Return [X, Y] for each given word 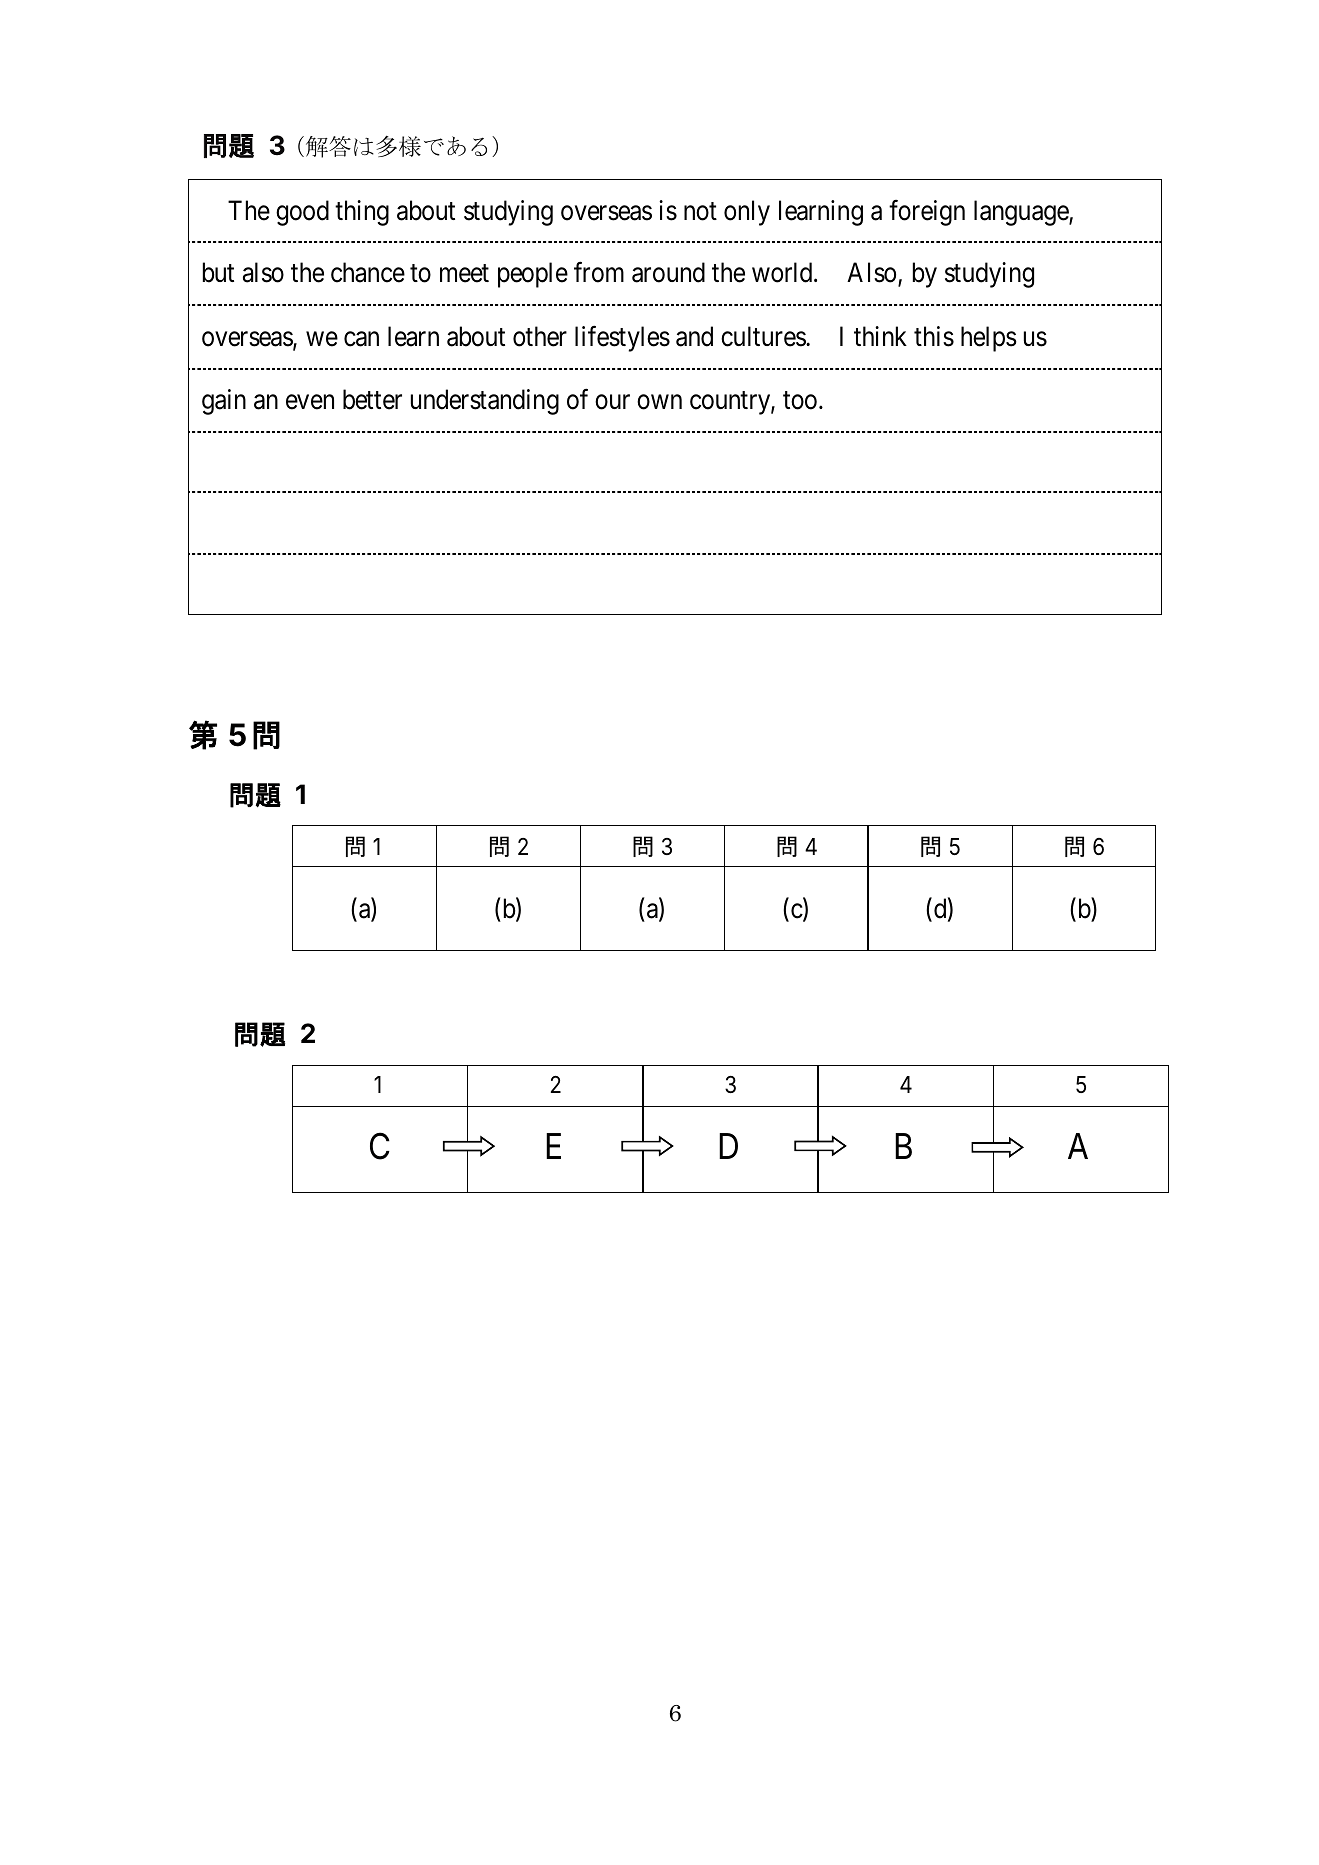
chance [368, 272]
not [700, 211]
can [361, 339]
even [310, 402]
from [599, 272]
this [934, 336]
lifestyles [622, 339]
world [783, 272]
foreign [927, 213]
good [302, 213]
